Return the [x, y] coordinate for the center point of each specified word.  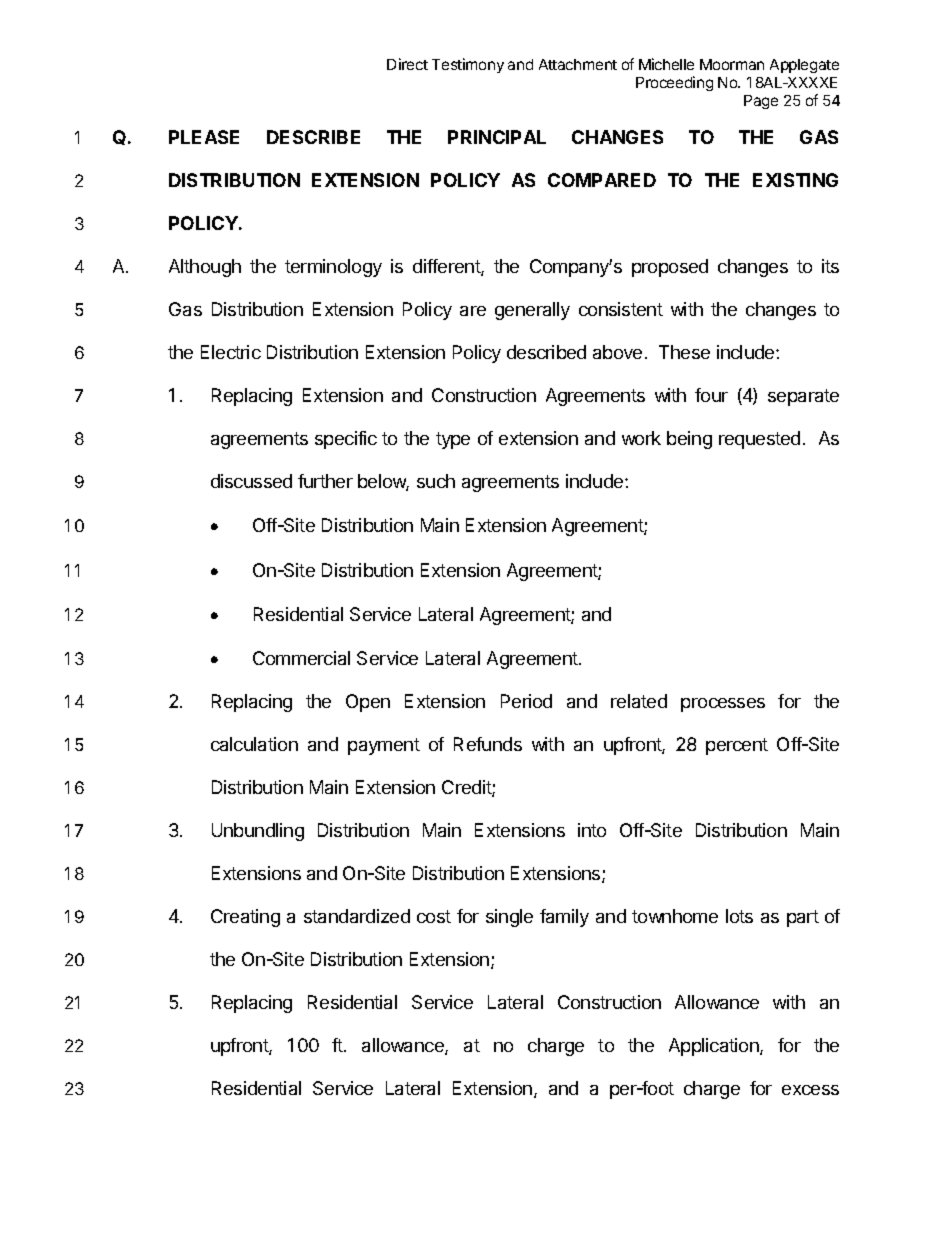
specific [346, 440]
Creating [245, 918]
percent [737, 746]
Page [761, 102]
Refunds [488, 744]
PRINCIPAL [497, 137]
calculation [254, 744]
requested [759, 440]
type [453, 440]
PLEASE [204, 137]
